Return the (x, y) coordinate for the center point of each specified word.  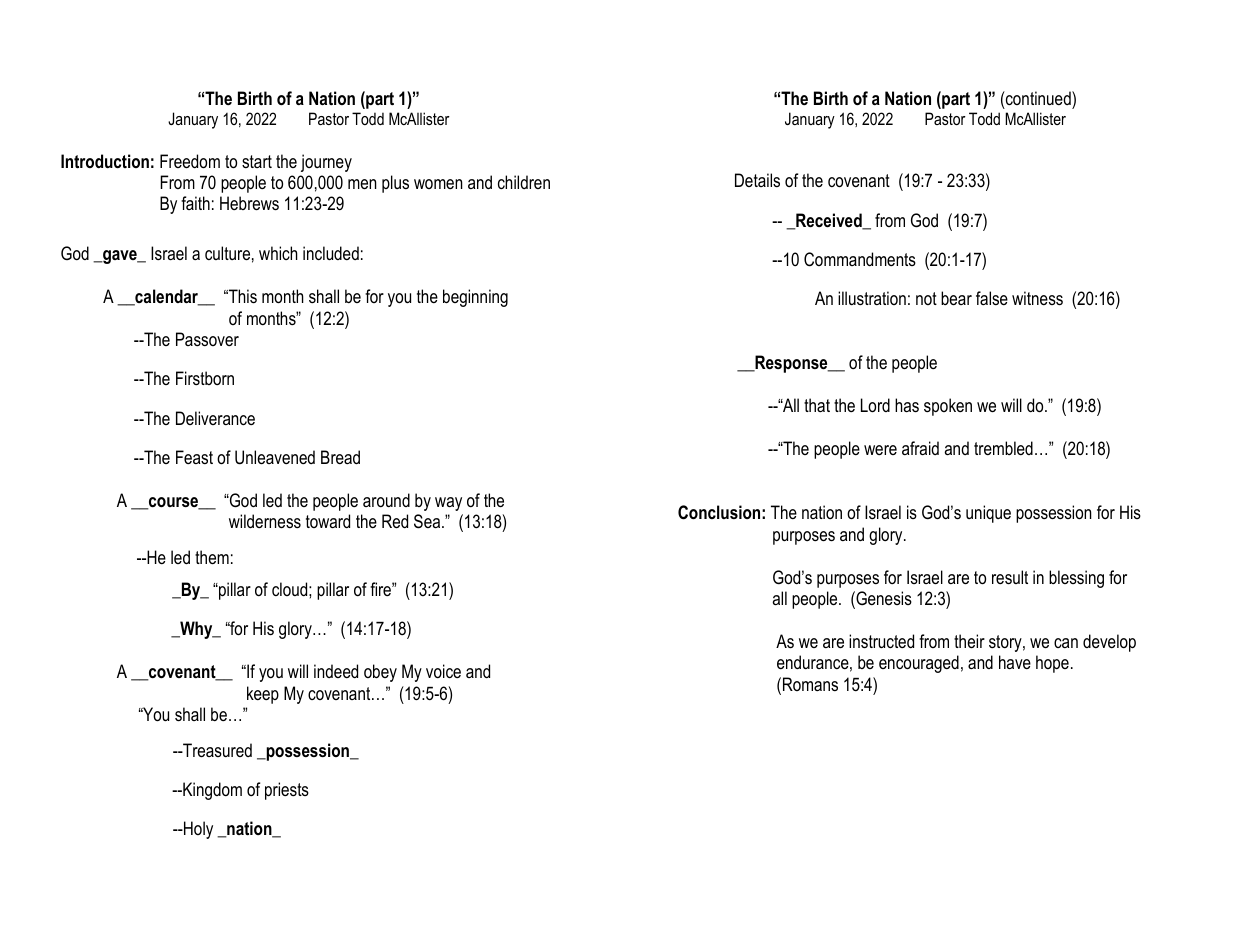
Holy (197, 830)
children (524, 182)
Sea (428, 521)
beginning (475, 298)
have (1015, 662)
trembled (1003, 448)
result (1010, 577)
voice (443, 671)
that (817, 405)
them (212, 557)
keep (263, 695)
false (992, 298)
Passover (207, 339)
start (257, 161)
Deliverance (215, 418)
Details (757, 180)
